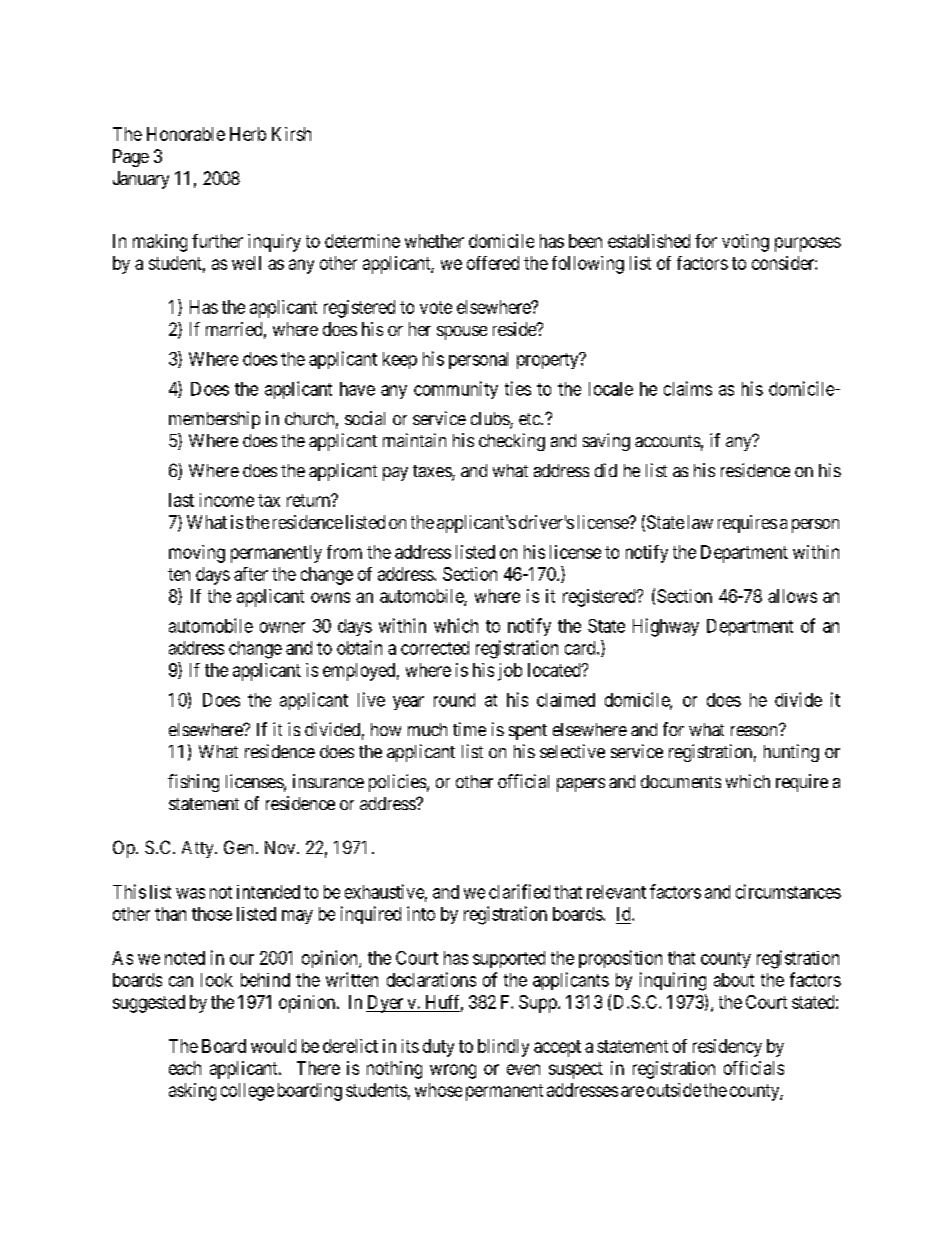  I want to click on time, so click(469, 729).
